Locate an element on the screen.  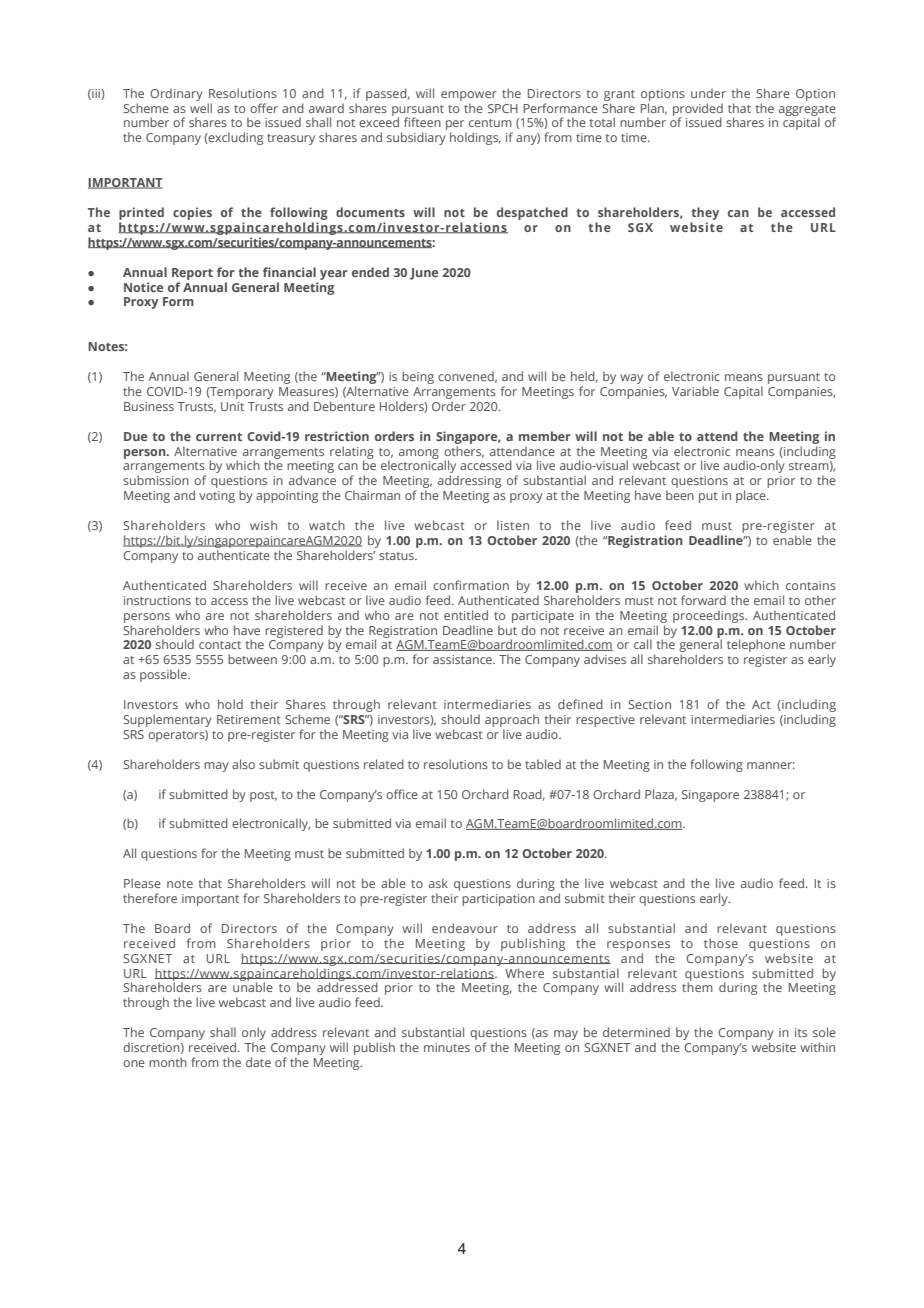
centum is located at coordinates (490, 123).
